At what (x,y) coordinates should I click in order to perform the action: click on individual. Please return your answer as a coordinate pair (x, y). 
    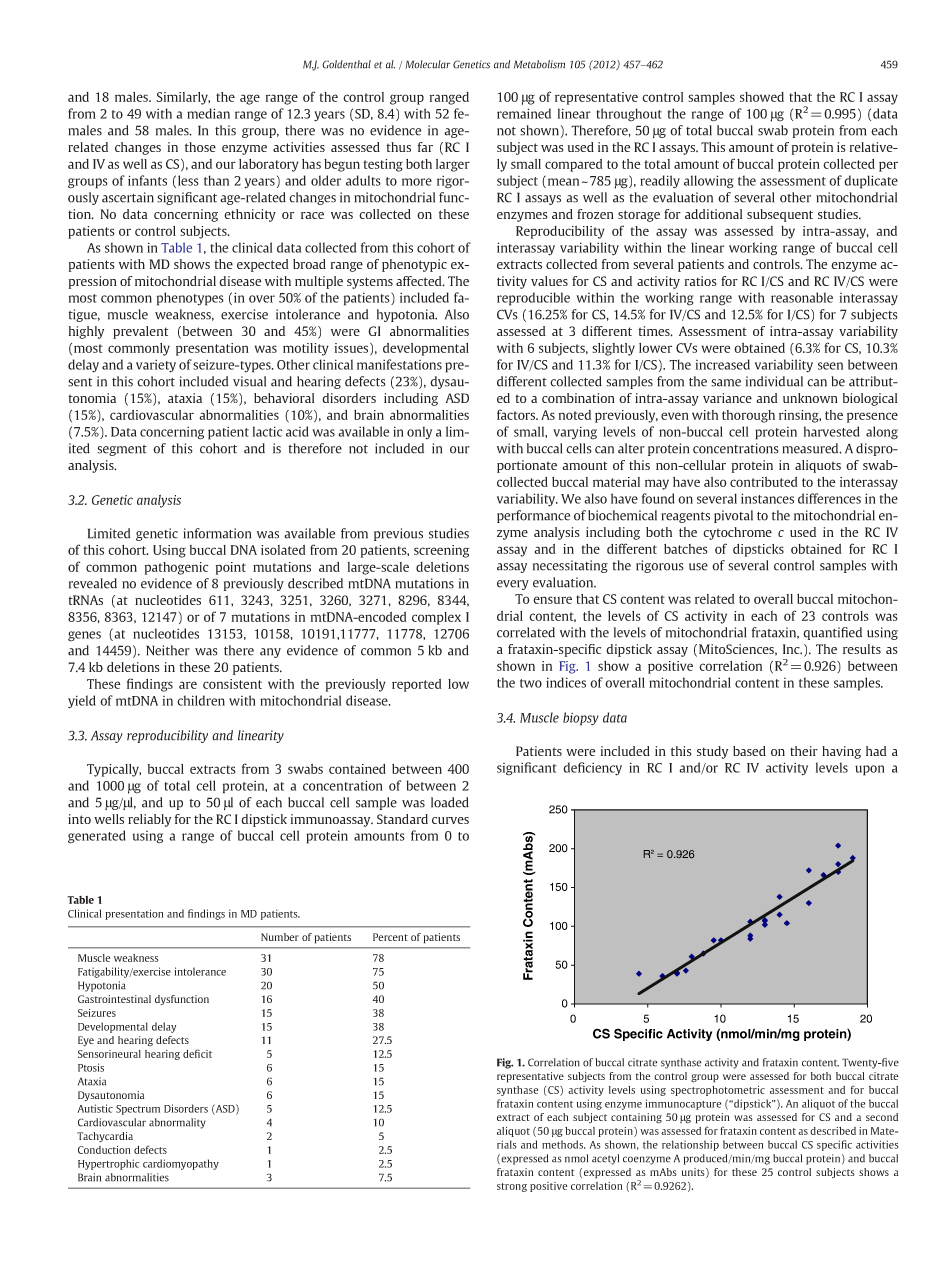
    Looking at the image, I should click on (774, 381).
